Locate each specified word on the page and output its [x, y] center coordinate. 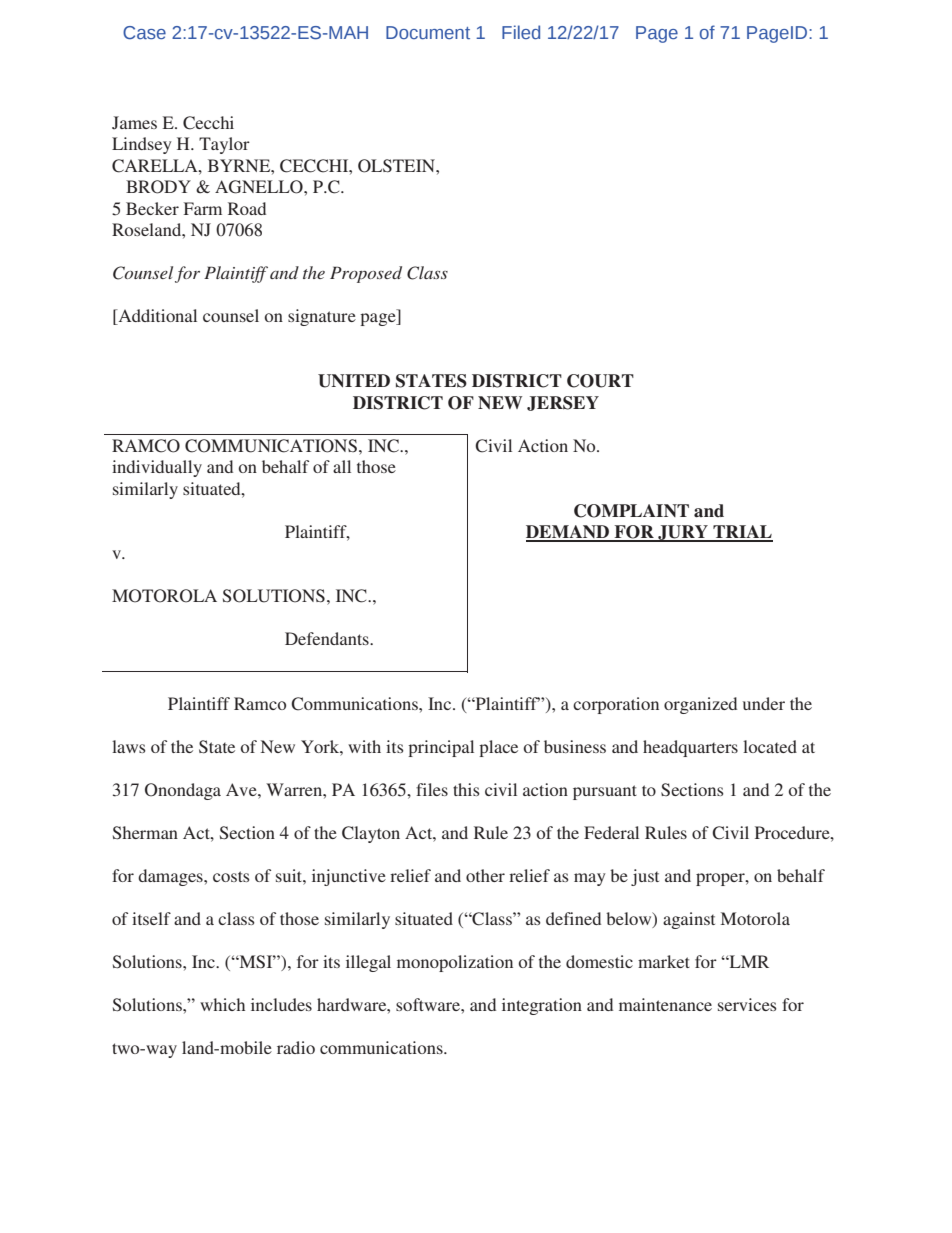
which [222, 1004]
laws [129, 746]
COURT [600, 381]
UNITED [354, 381]
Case [144, 32]
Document [428, 32]
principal [441, 748]
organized [700, 705]
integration [542, 1006]
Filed [521, 32]
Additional [156, 317]
